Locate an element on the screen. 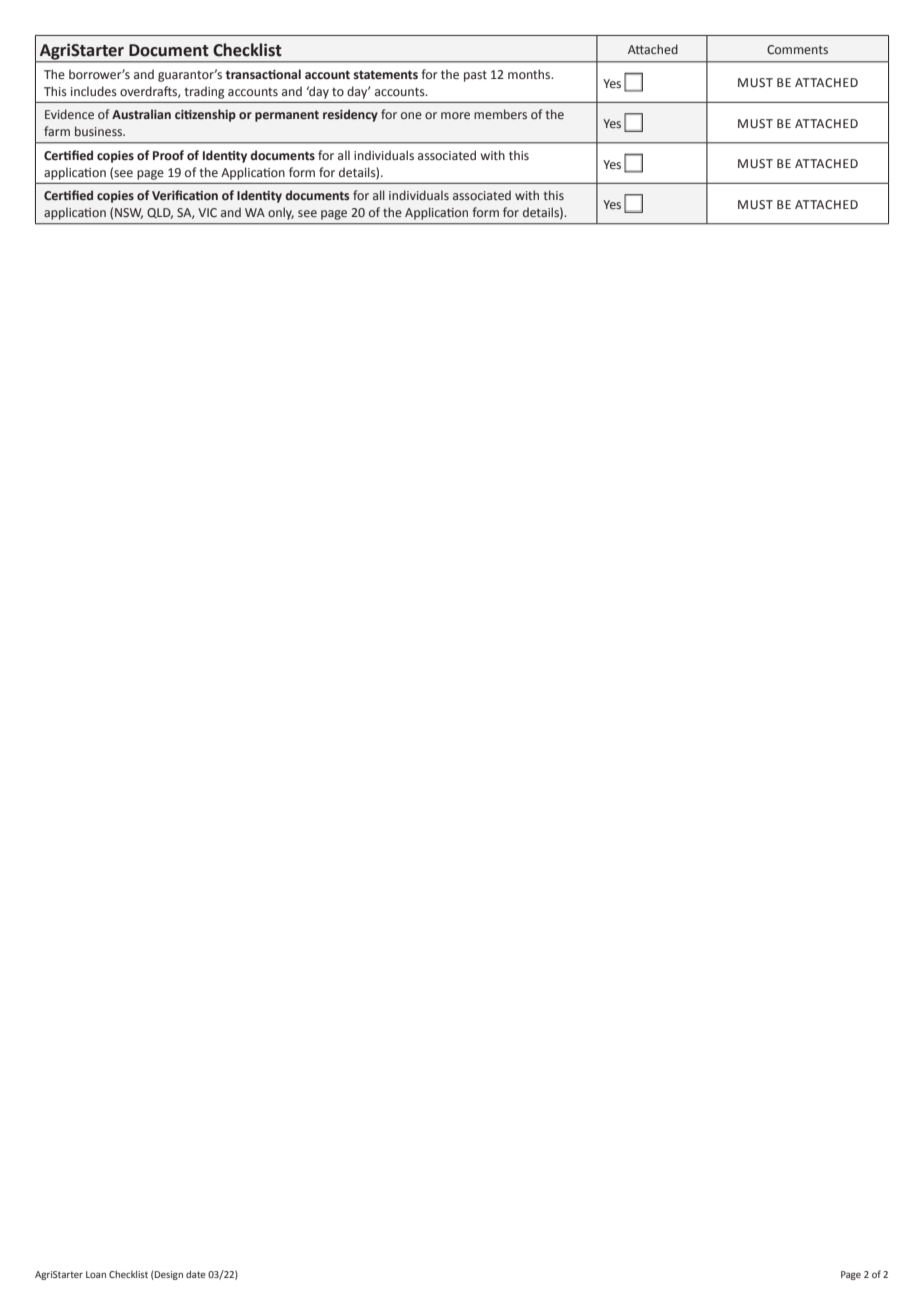 The height and width of the screenshot is (1308, 924). Australian is located at coordinates (141, 114).
